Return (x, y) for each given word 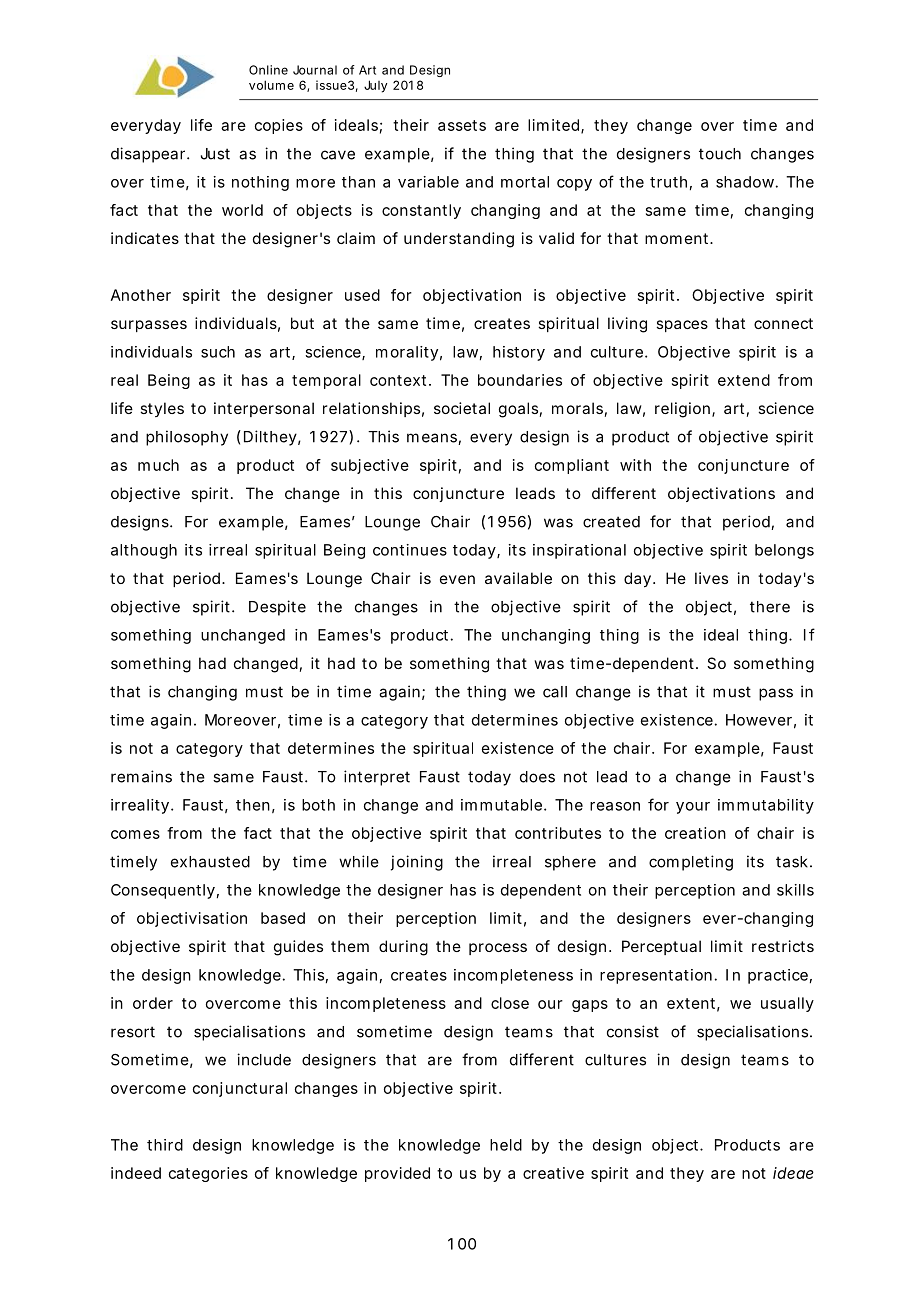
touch (720, 154)
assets (462, 125)
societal (462, 408)
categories (208, 1174)
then (253, 805)
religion (684, 410)
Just (215, 154)
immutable (503, 805)
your (693, 808)
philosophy (187, 438)
